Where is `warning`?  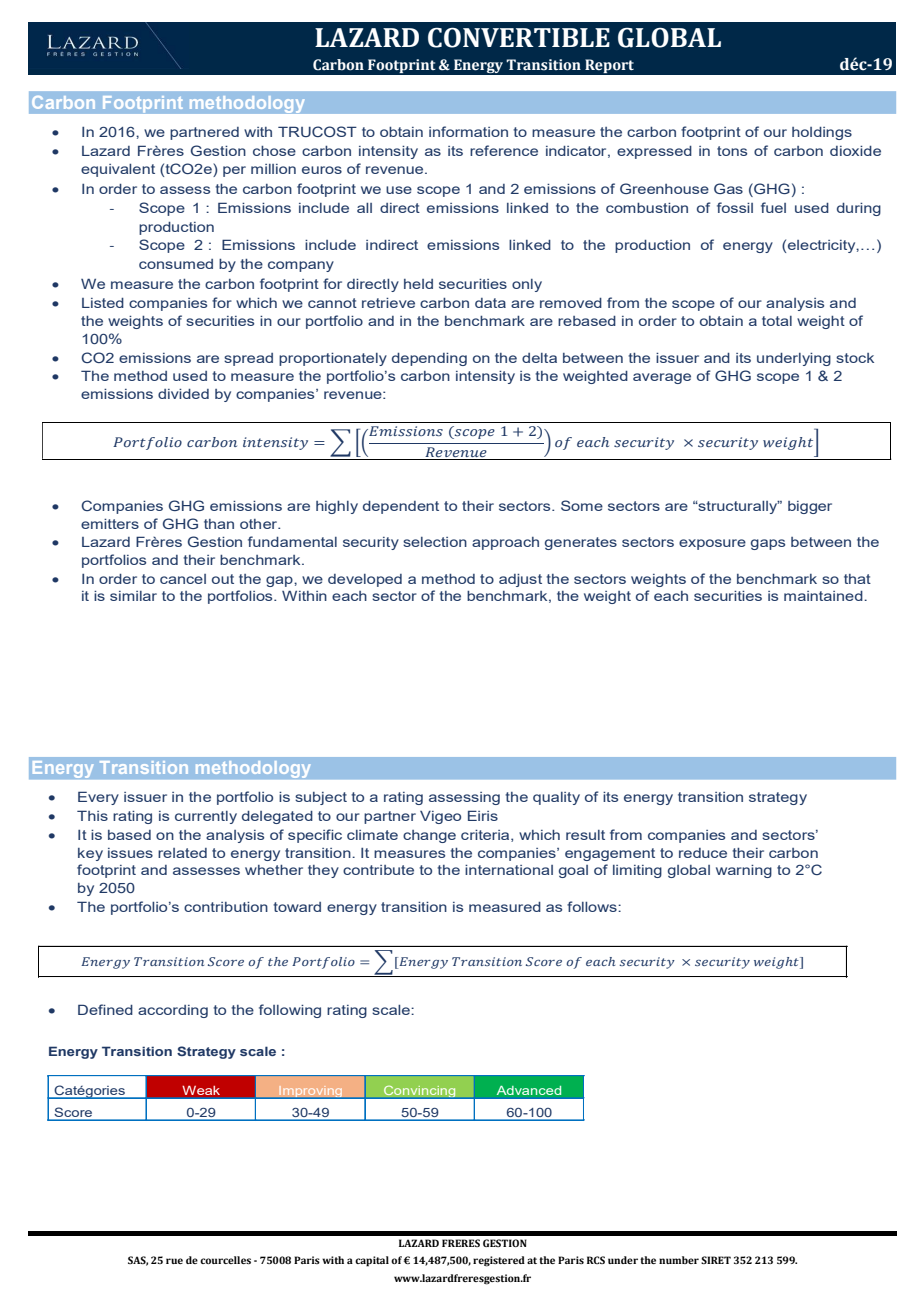 warning is located at coordinates (744, 871).
